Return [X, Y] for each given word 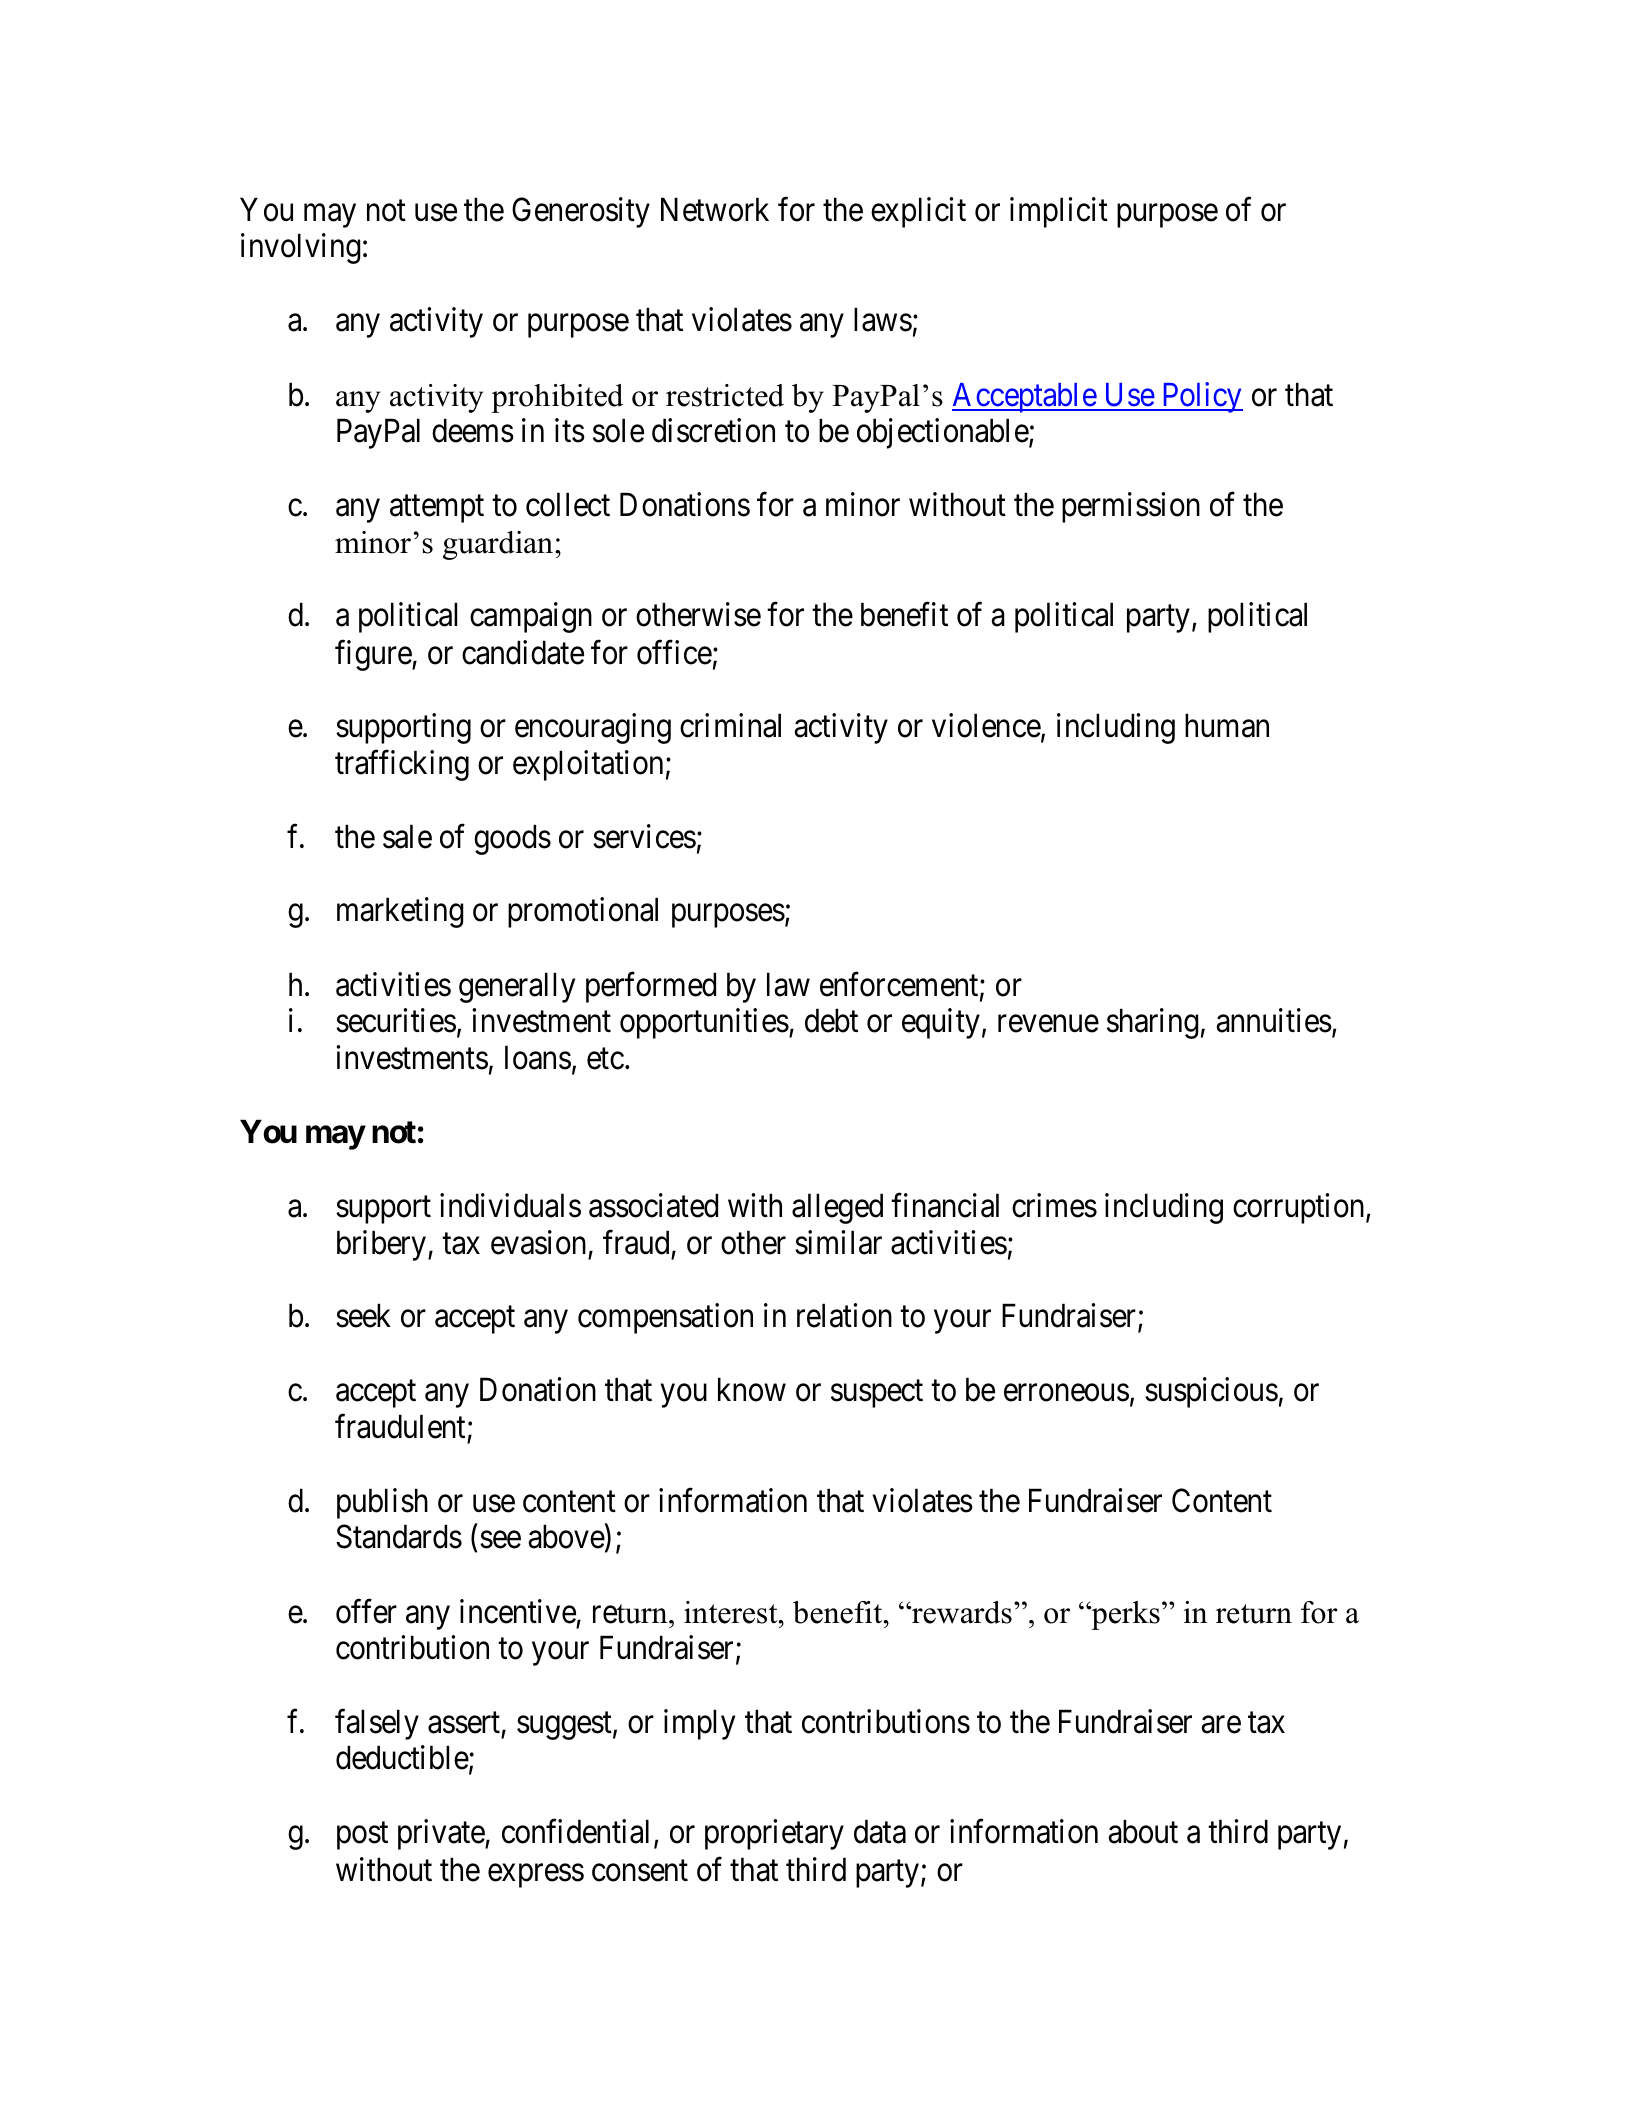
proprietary [774, 1835]
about [1143, 1832]
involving [300, 249]
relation [844, 1316]
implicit [1059, 212]
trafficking [402, 765]
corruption [1300, 1208]
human [1227, 726]
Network [715, 209]
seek [363, 1316]
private [442, 1835]
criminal [730, 726]
